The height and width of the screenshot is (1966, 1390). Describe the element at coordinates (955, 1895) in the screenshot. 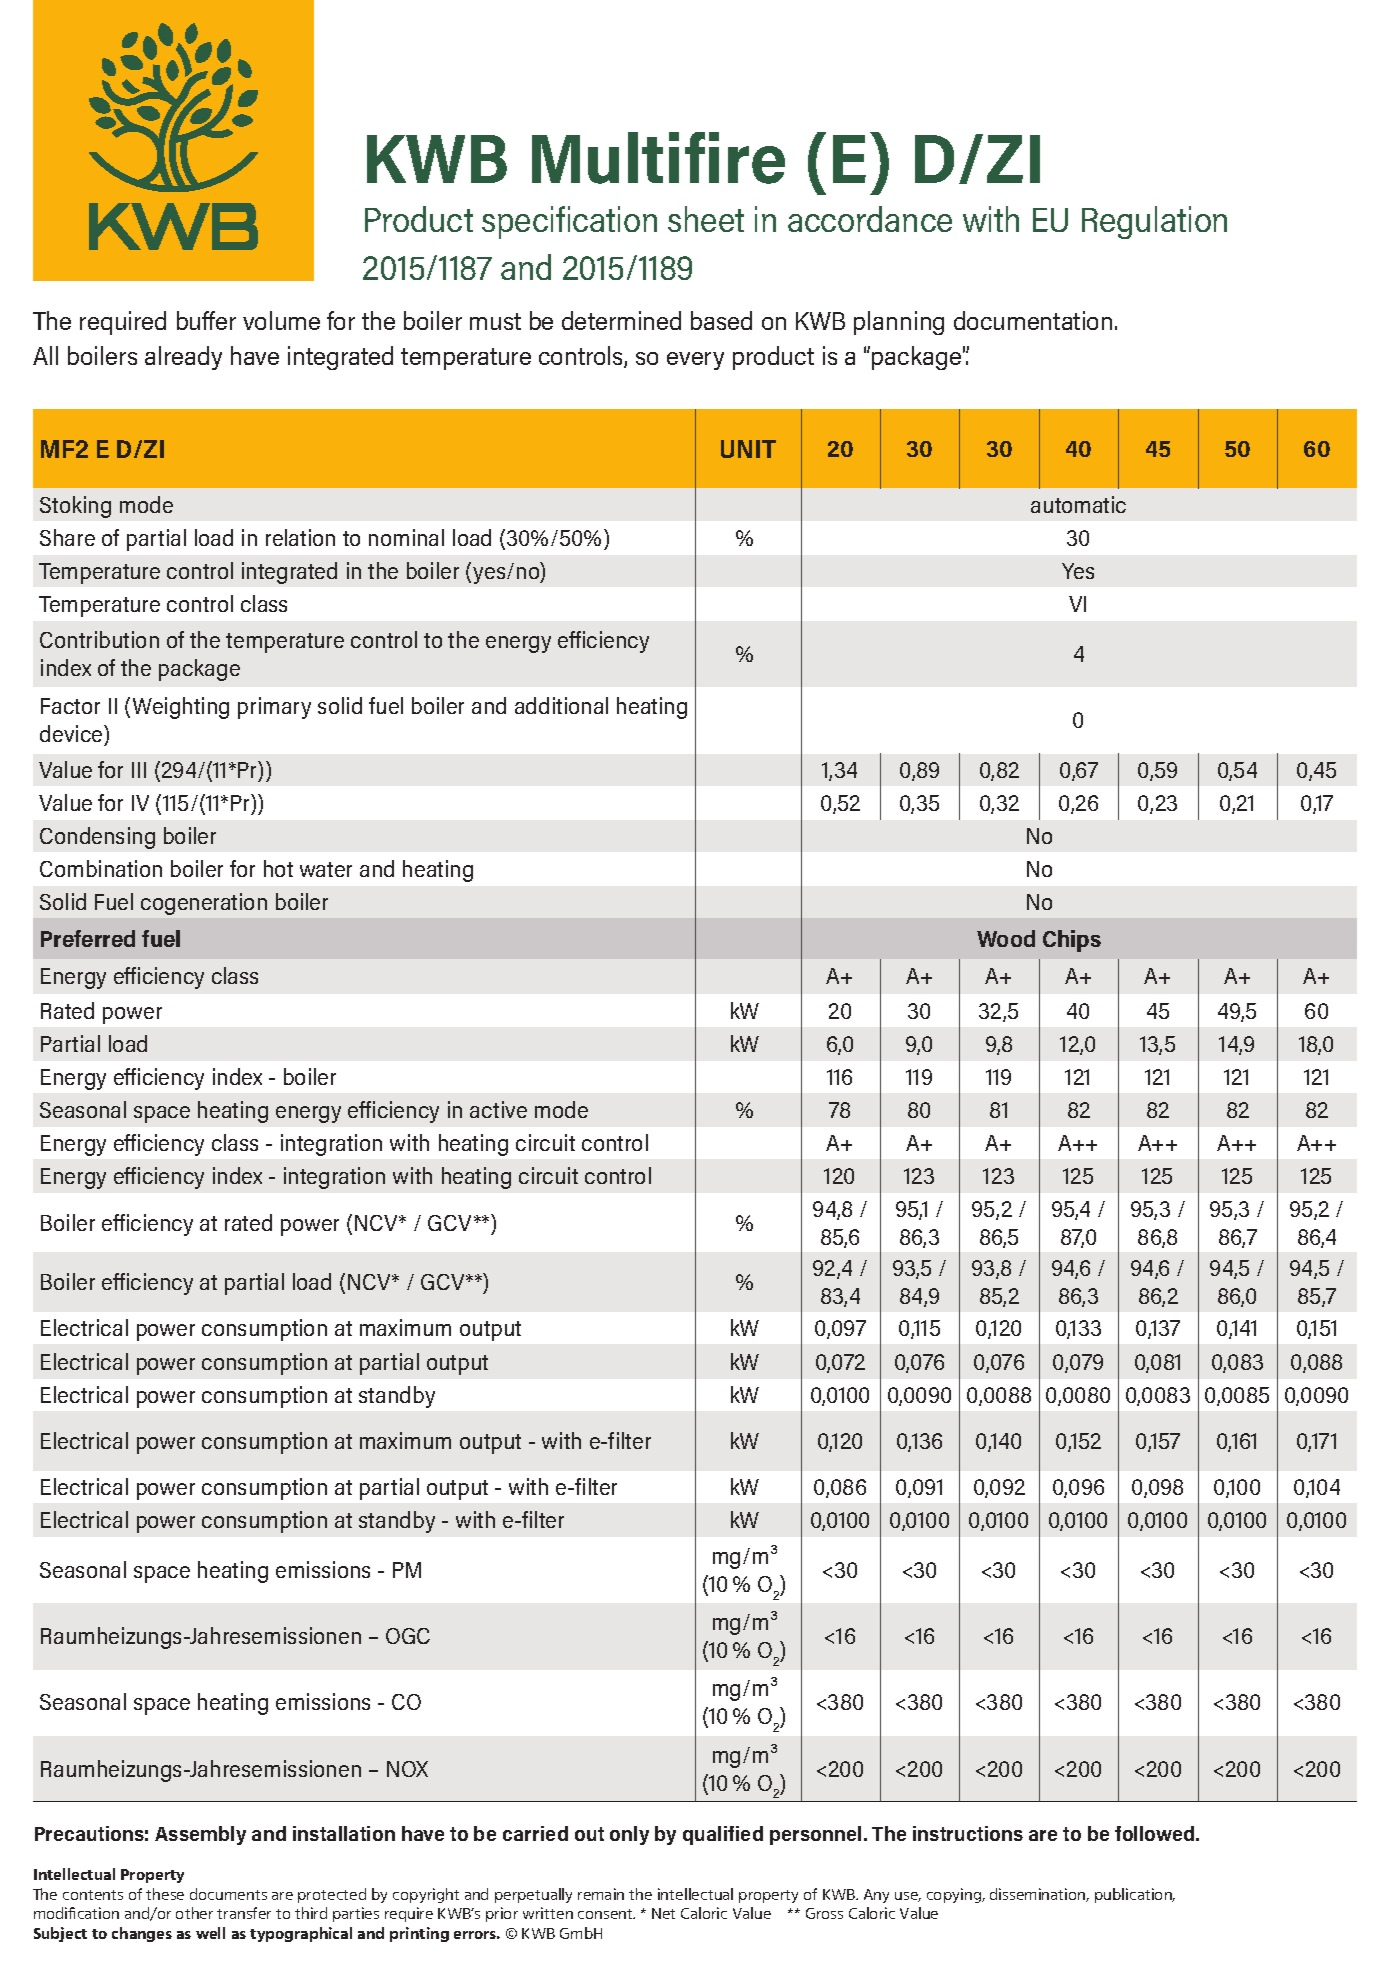

I see `copying` at that location.
